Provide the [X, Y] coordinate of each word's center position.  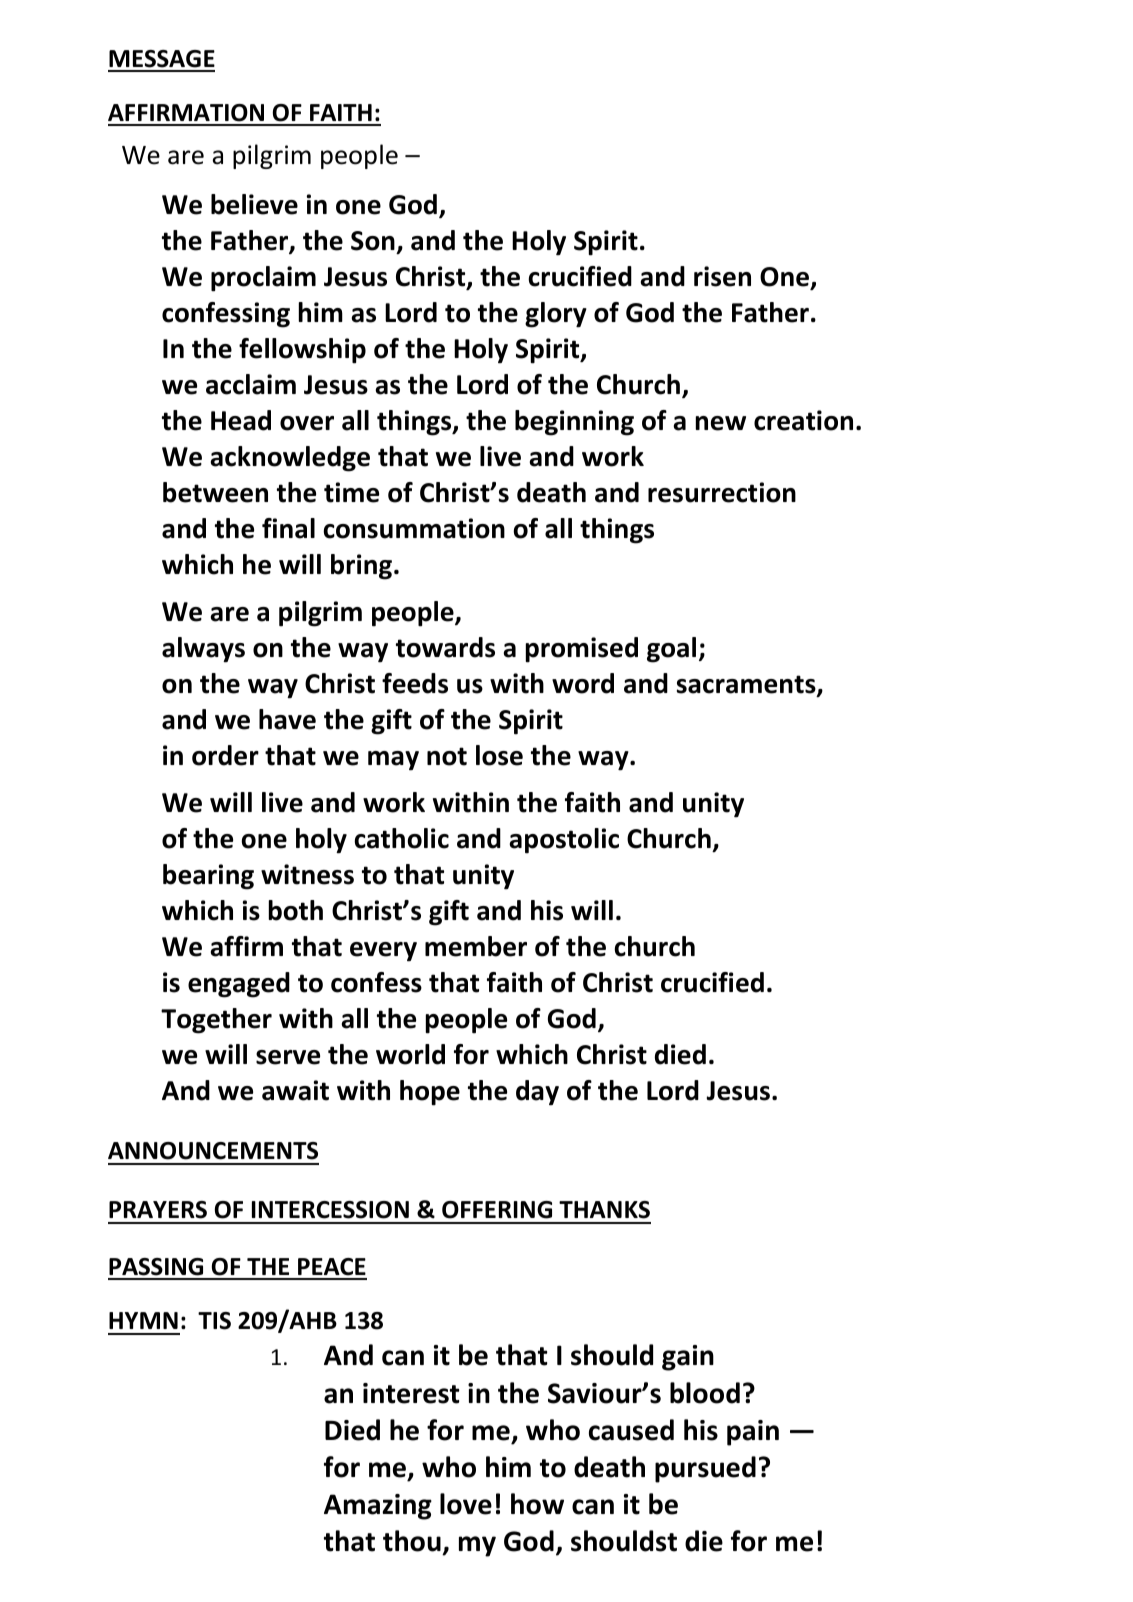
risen [722, 276]
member [476, 946]
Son [373, 241]
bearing [208, 877]
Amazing [378, 1507]
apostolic [564, 841]
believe [254, 204]
